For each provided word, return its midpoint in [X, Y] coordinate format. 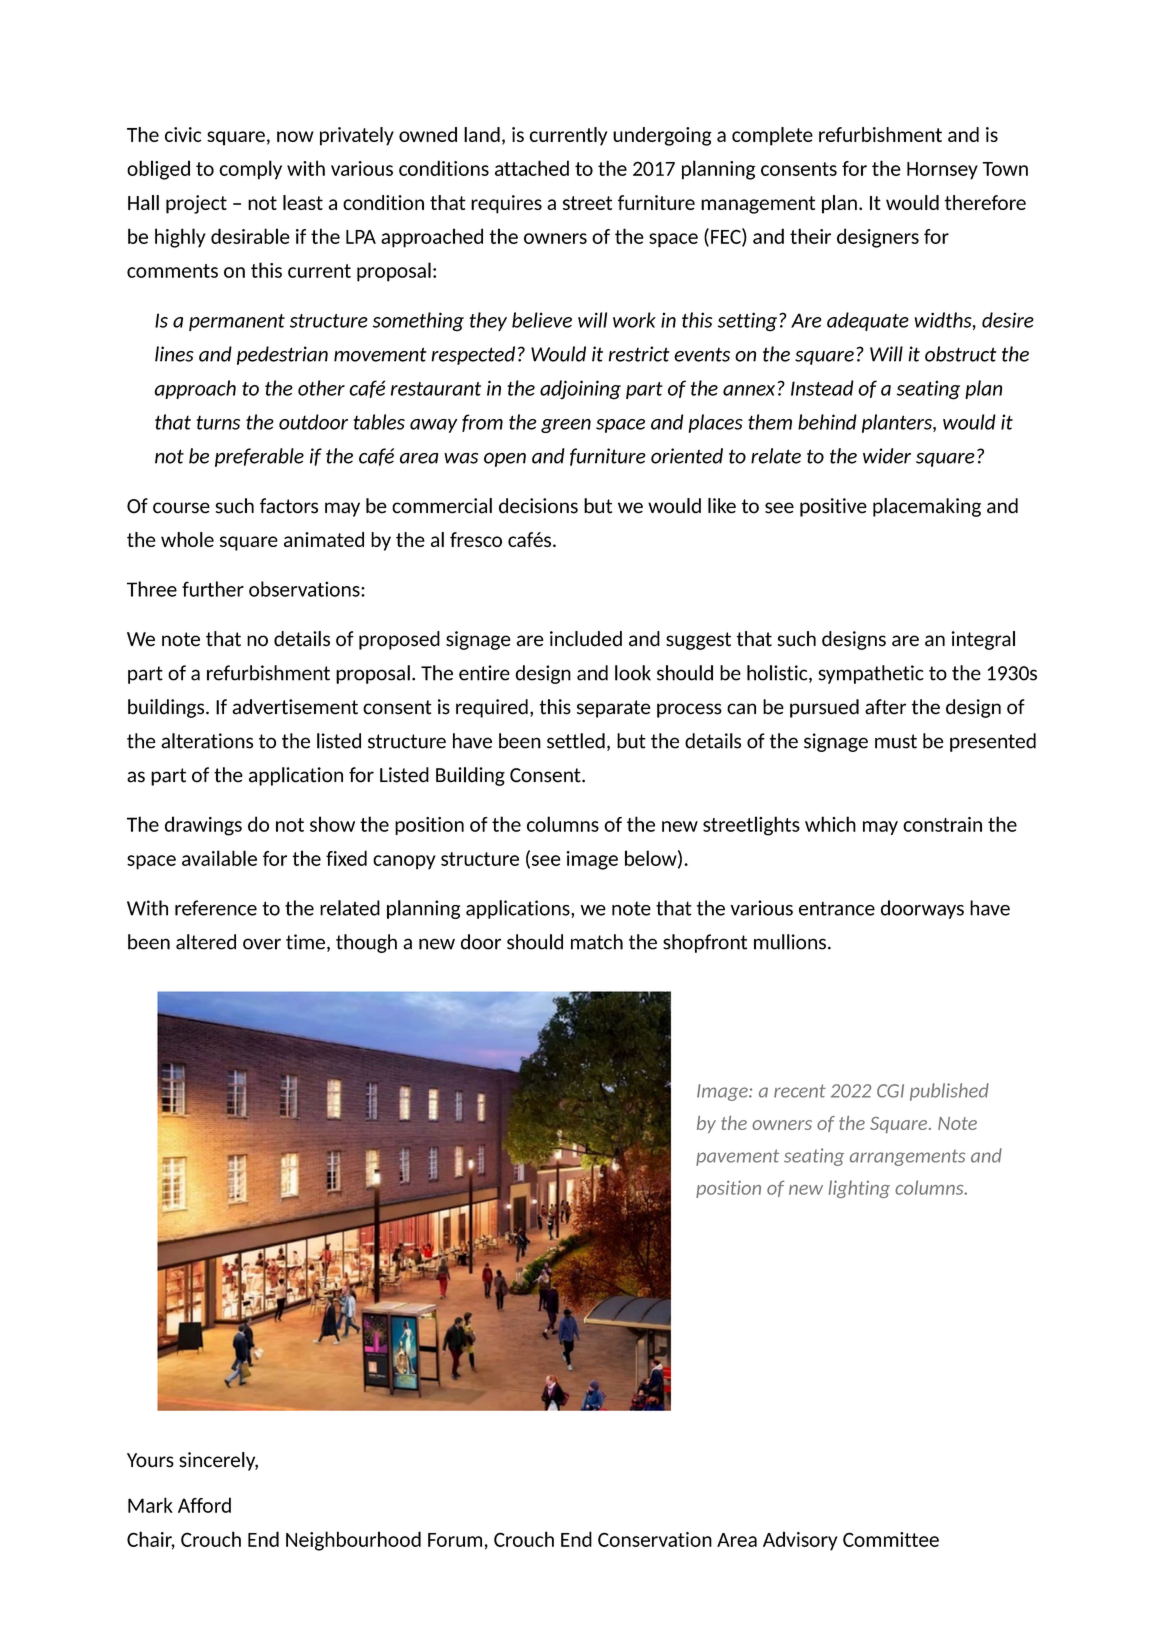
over [262, 944]
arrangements [907, 1158]
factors [289, 506]
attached [532, 168]
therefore [985, 202]
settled [576, 741]
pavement [737, 1157]
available [219, 858]
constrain [942, 824]
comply [250, 170]
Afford [204, 1505]
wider [887, 456]
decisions [538, 506]
